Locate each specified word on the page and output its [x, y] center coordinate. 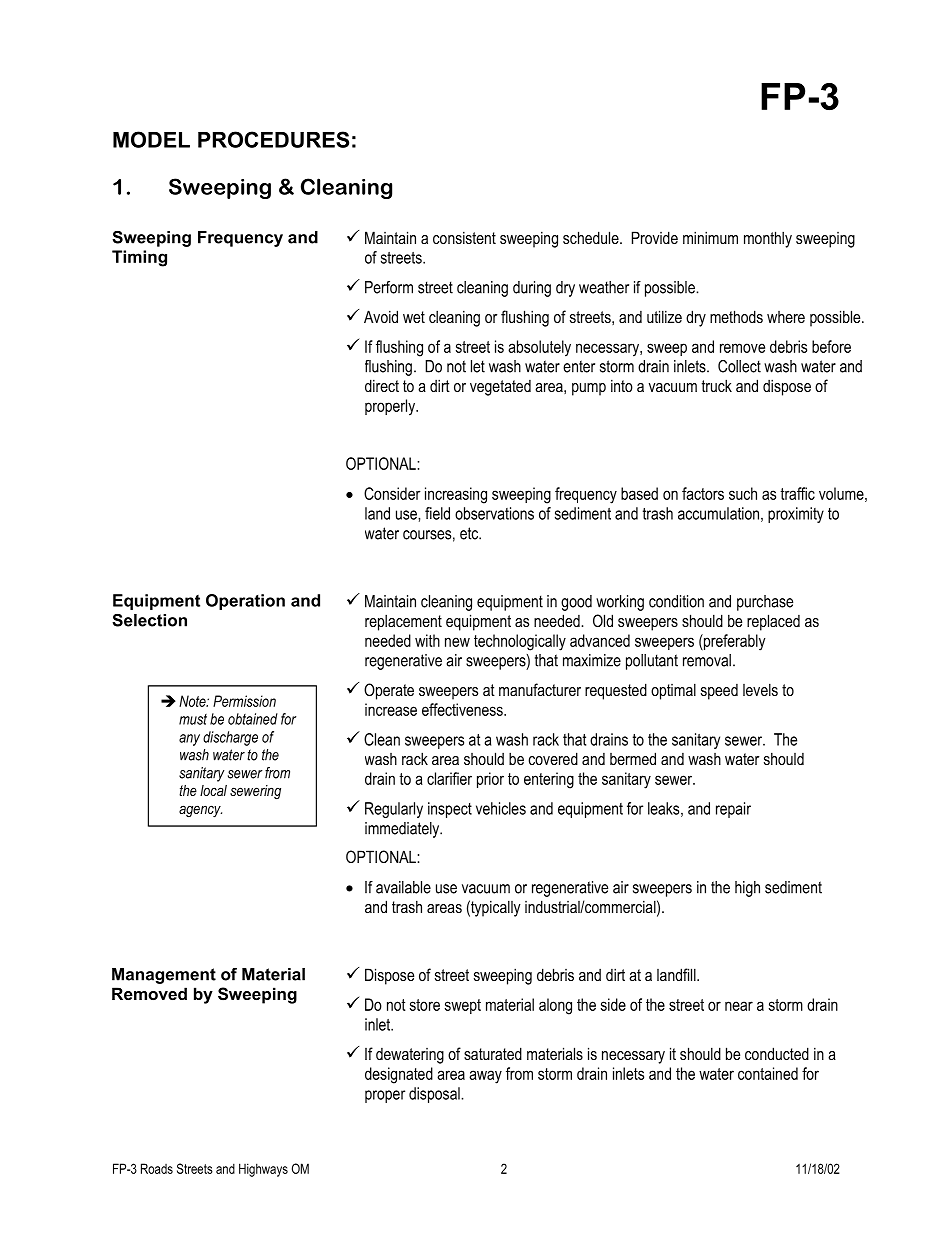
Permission [244, 701]
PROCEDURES [273, 139]
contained [768, 1073]
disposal [435, 1095]
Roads [157, 1168]
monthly [768, 239]
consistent [464, 237]
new [457, 642]
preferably [733, 642]
